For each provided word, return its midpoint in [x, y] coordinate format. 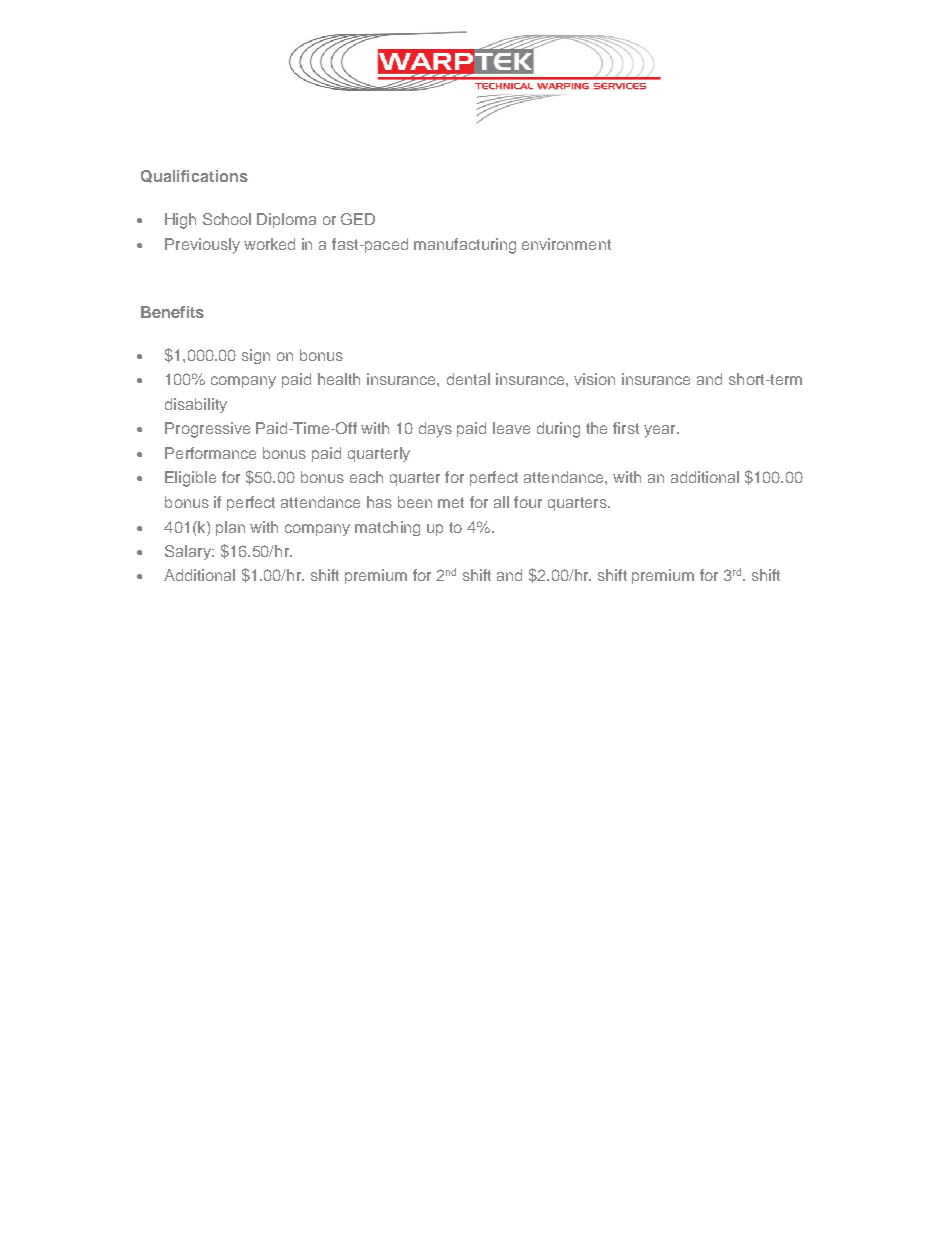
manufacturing [465, 246]
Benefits [172, 312]
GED [358, 219]
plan [230, 528]
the [596, 428]
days [435, 430]
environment [566, 244]
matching [387, 528]
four [528, 502]
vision [594, 379]
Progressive [207, 430]
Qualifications [194, 176]
